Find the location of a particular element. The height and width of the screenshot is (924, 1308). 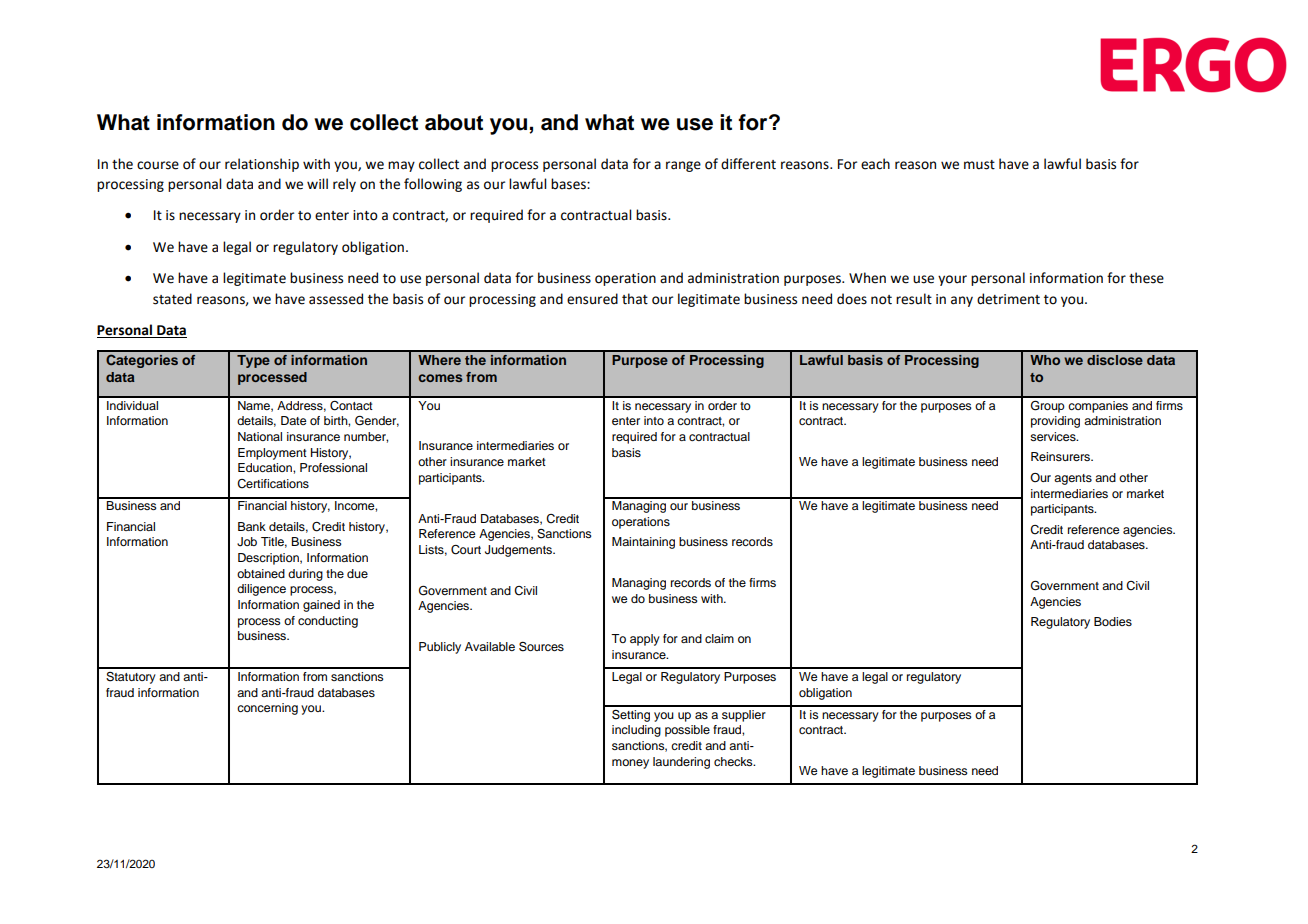

checks is located at coordinates (734, 761).
